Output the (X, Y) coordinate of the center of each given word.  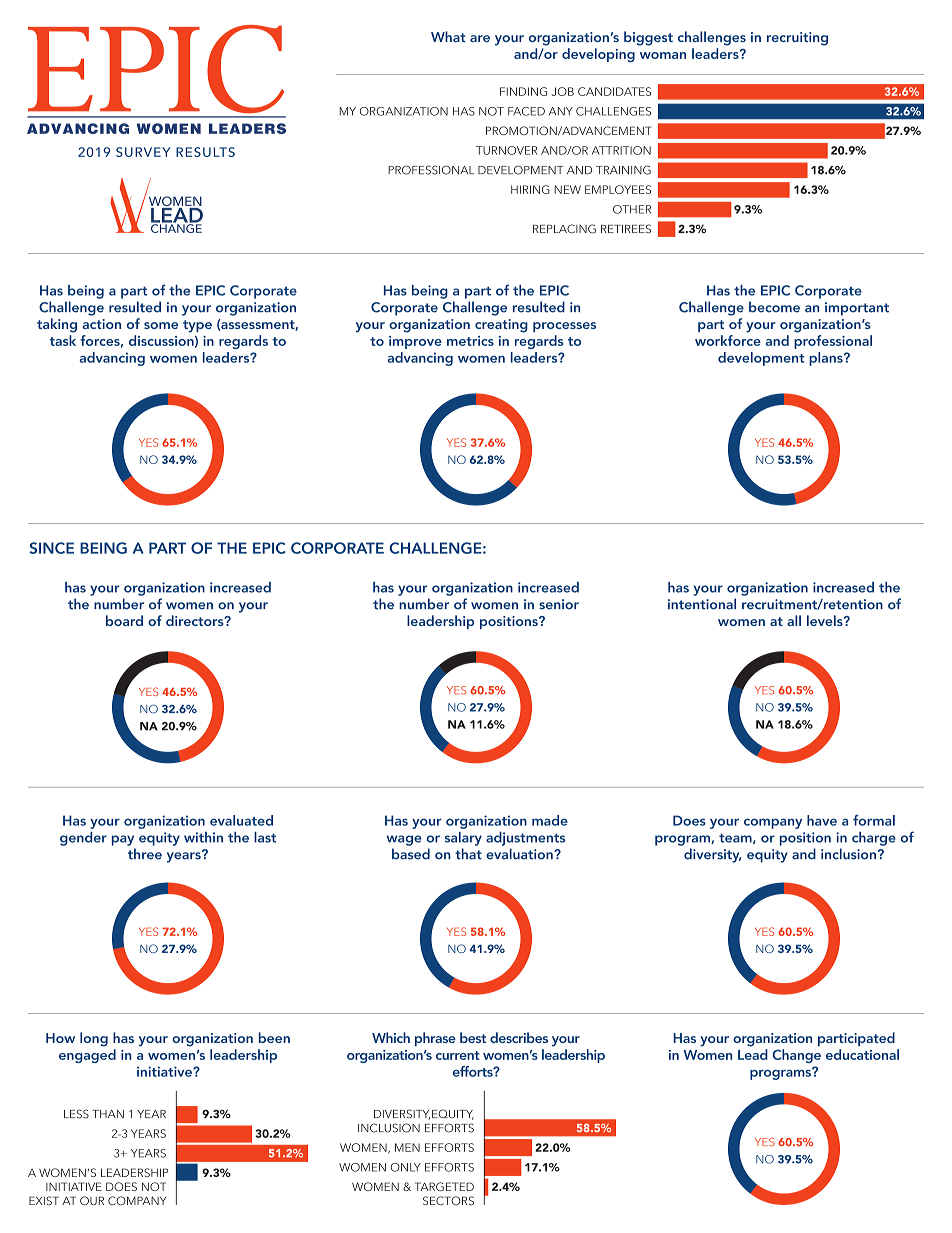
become (774, 307)
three (145, 854)
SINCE (51, 548)
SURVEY (143, 152)
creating (501, 326)
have (822, 820)
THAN (108, 1114)
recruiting (797, 39)
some (161, 325)
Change (796, 1056)
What (448, 36)
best (473, 1037)
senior (559, 604)
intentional (702, 604)
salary (463, 839)
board (124, 620)
